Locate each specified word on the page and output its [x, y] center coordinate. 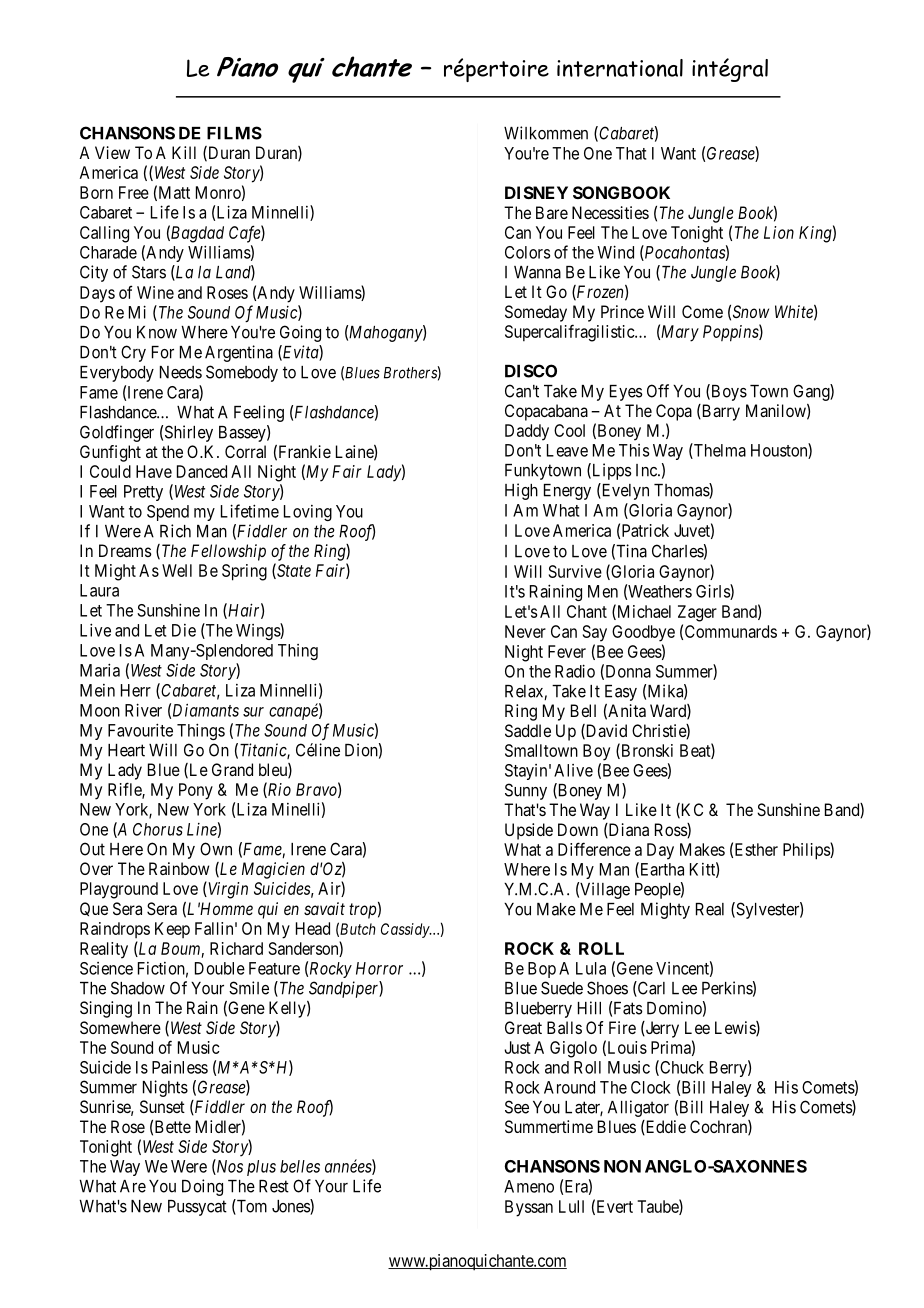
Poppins [731, 333]
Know [157, 332]
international [620, 68]
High [521, 491]
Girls [713, 592]
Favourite [140, 730]
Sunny [526, 791]
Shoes [607, 988]
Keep [172, 930]
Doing [202, 1187]
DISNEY [536, 192]
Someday [536, 313]
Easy [621, 693]
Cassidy [406, 930]
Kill [184, 152]
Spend [168, 513]
